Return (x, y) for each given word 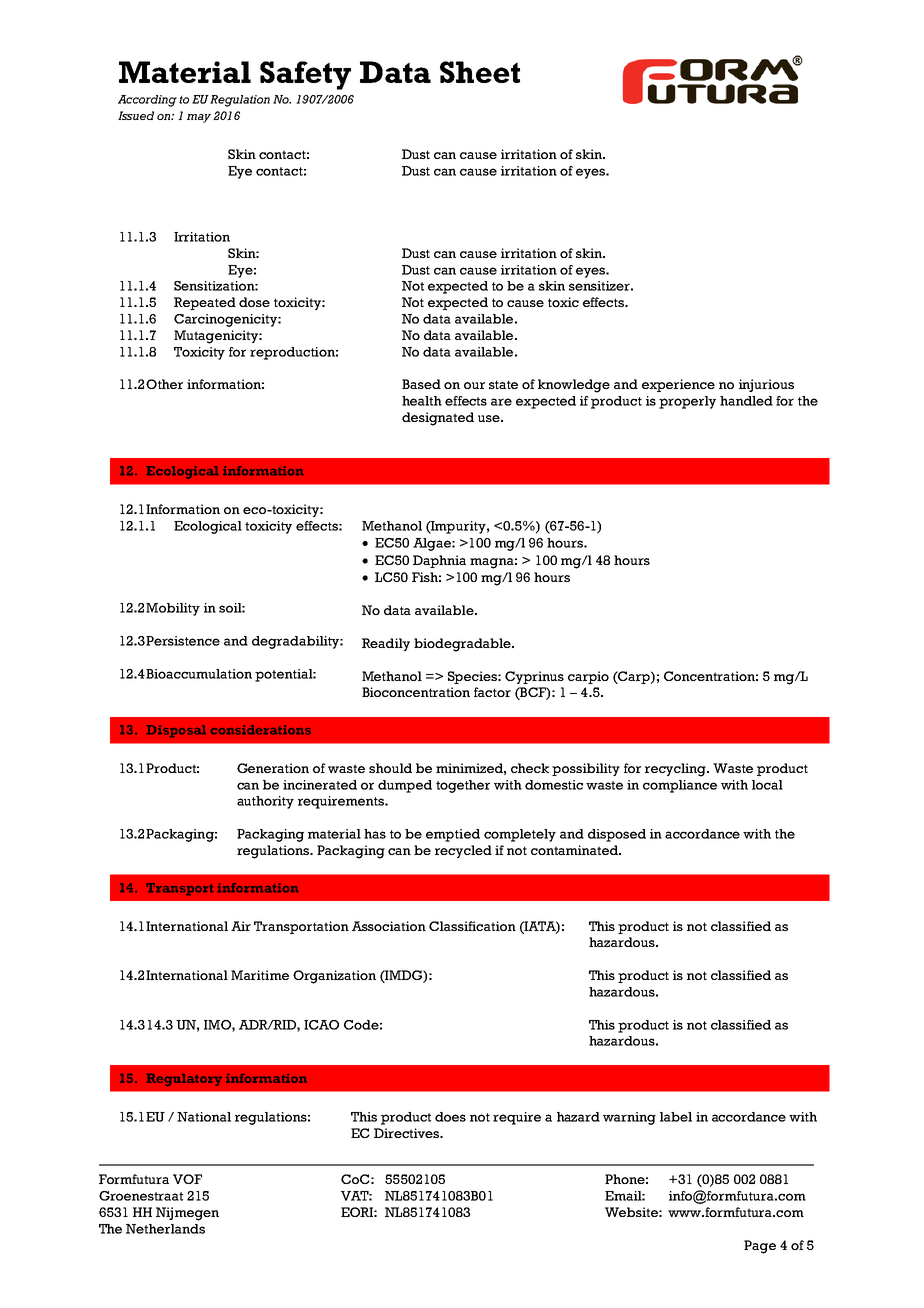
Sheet (480, 72)
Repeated (205, 303)
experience (678, 385)
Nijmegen (187, 1214)
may (199, 118)
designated (438, 419)
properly (687, 402)
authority (265, 802)
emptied (453, 835)
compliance (680, 786)
